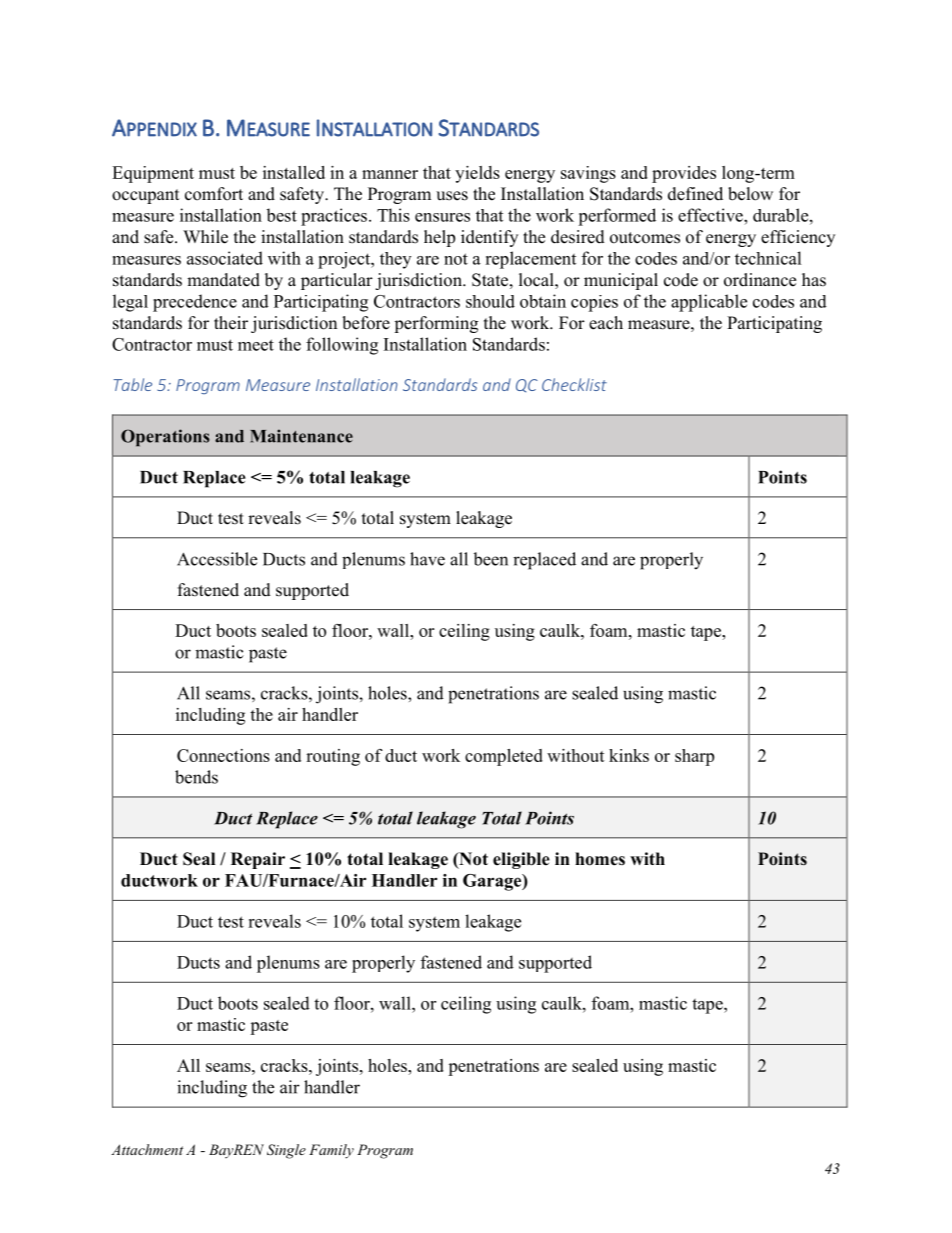  Describe the element at coordinates (223, 755) in the screenshot. I see `Connections` at that location.
